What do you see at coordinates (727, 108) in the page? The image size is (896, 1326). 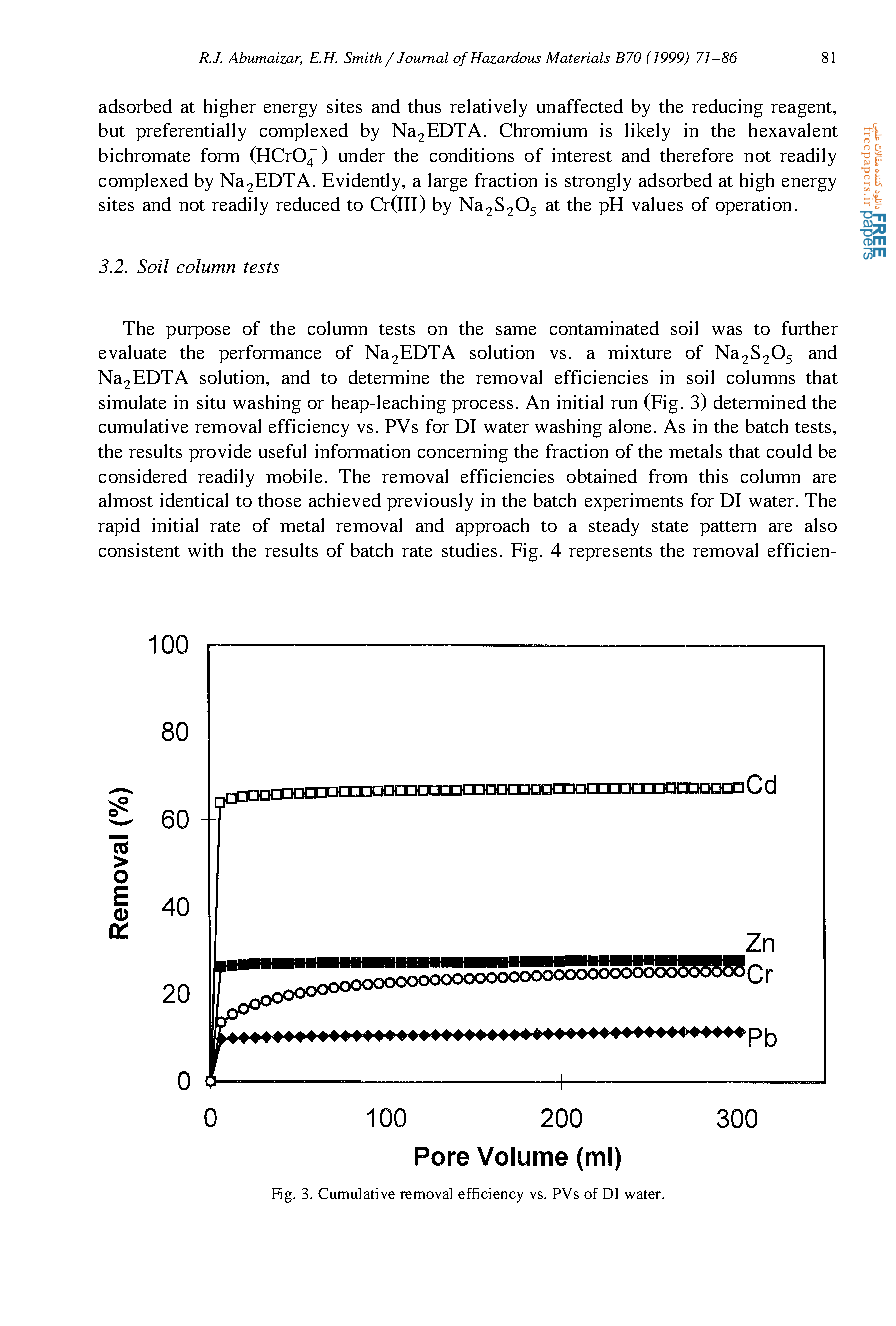 I see `reducing` at bounding box center [727, 108].
